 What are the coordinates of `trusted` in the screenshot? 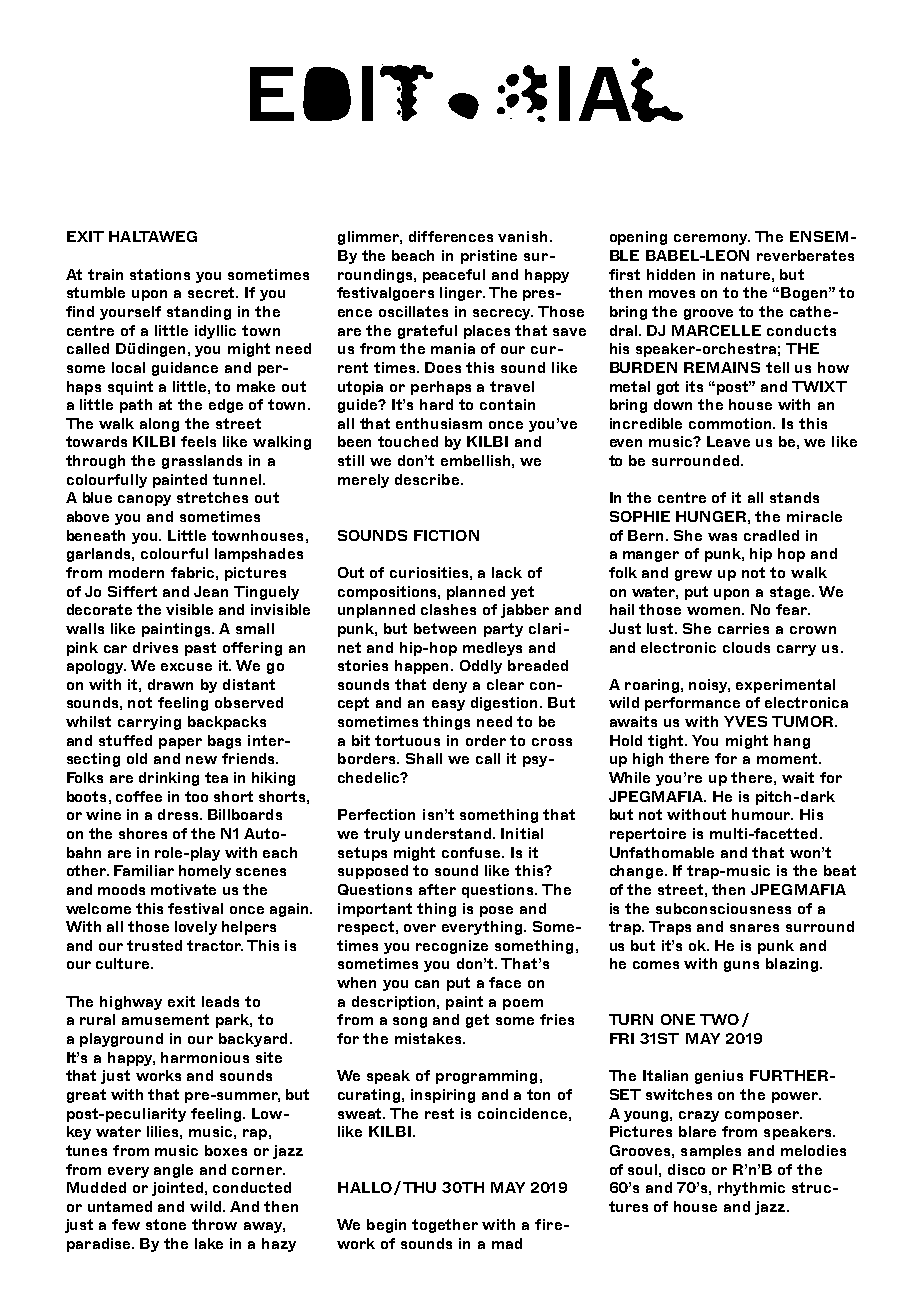 It's located at (154, 945).
